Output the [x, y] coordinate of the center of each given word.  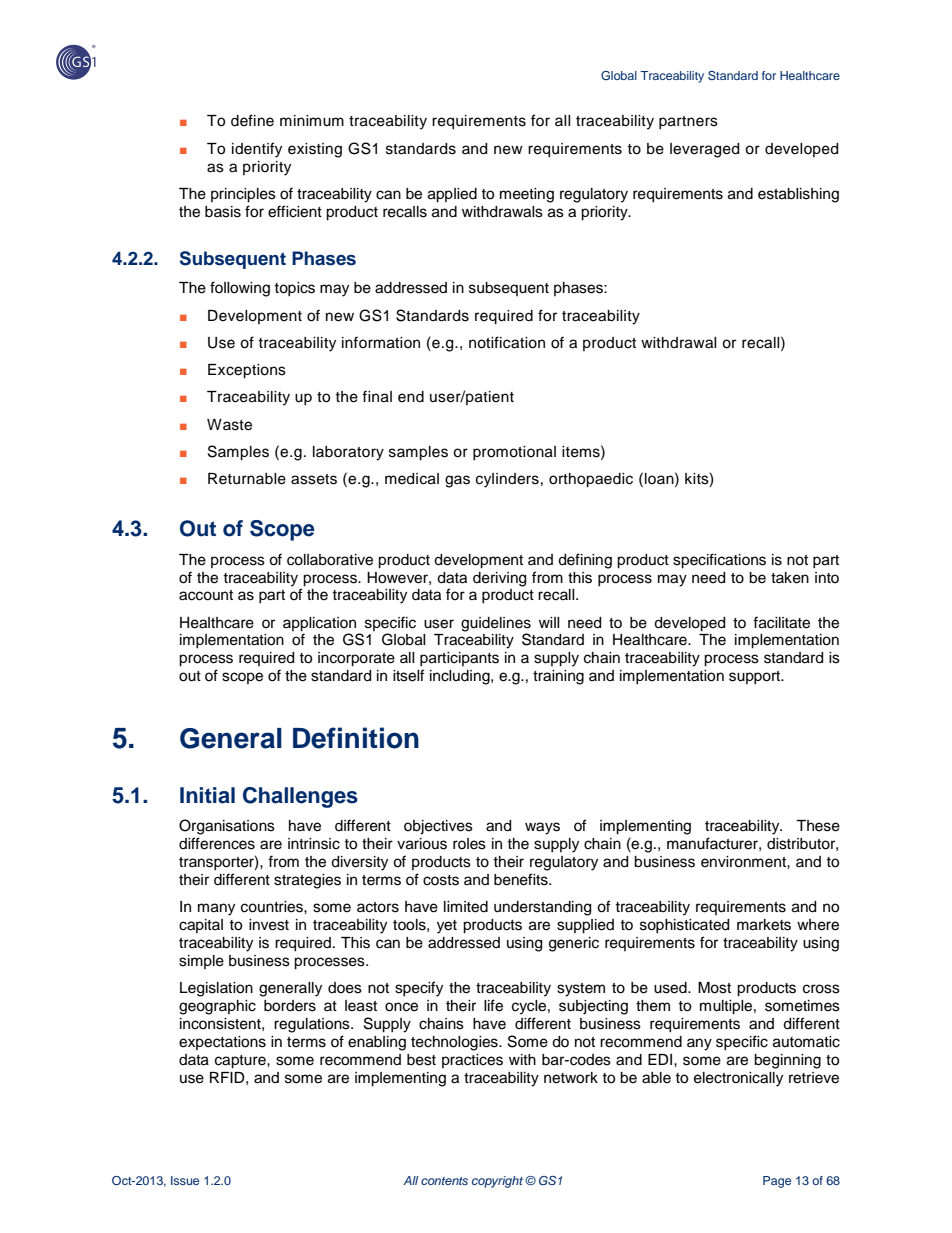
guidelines [496, 624]
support [756, 677]
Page [777, 1182]
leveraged [704, 150]
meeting [527, 195]
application [319, 624]
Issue [185, 1180]
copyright [497, 1182]
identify [257, 150]
